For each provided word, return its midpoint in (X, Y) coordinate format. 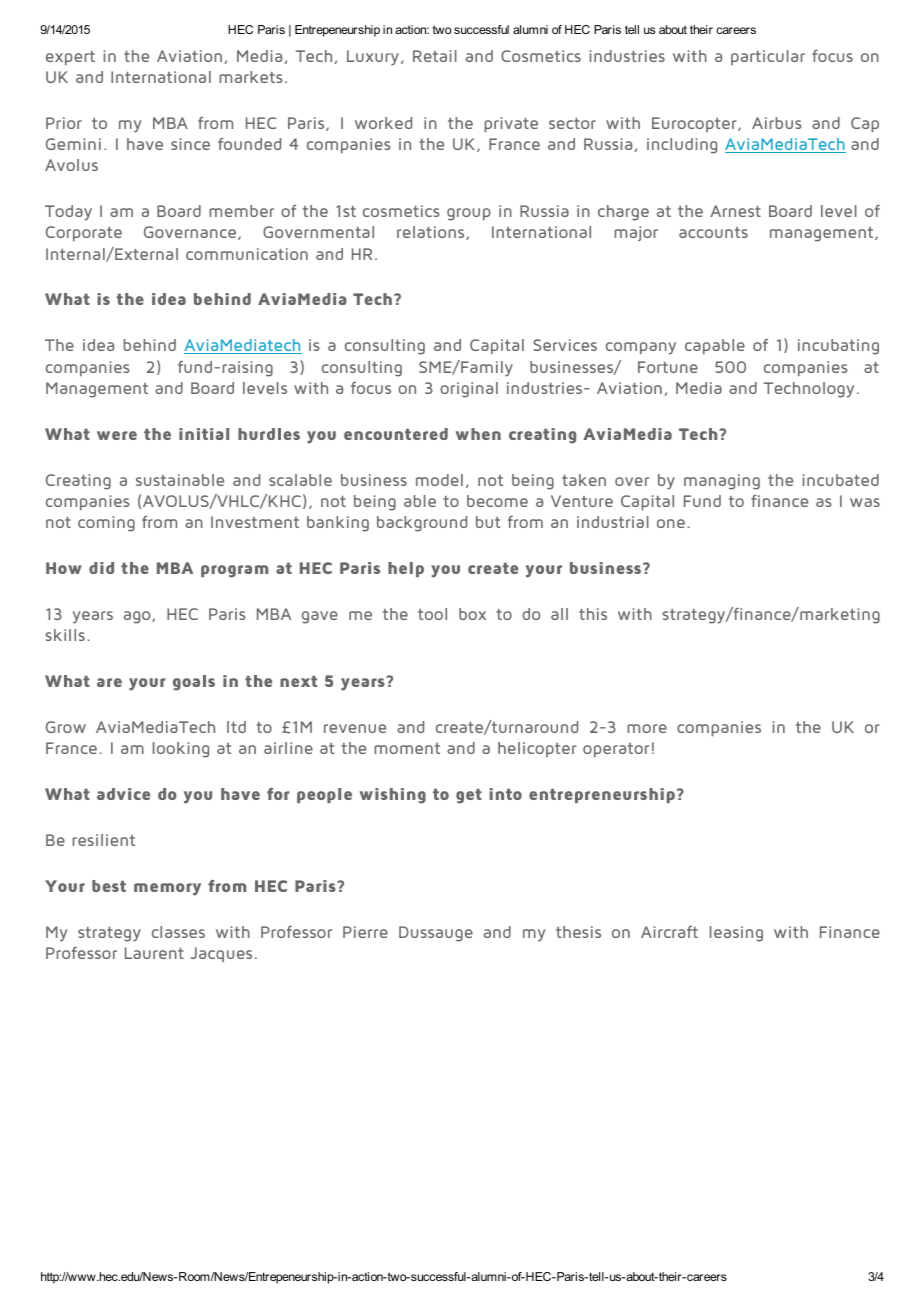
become (497, 501)
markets (251, 77)
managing (722, 482)
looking (181, 750)
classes (178, 932)
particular (768, 57)
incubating (838, 347)
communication (247, 254)
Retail (435, 56)
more (647, 728)
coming (106, 524)
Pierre (365, 932)
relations (432, 233)
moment (407, 748)
